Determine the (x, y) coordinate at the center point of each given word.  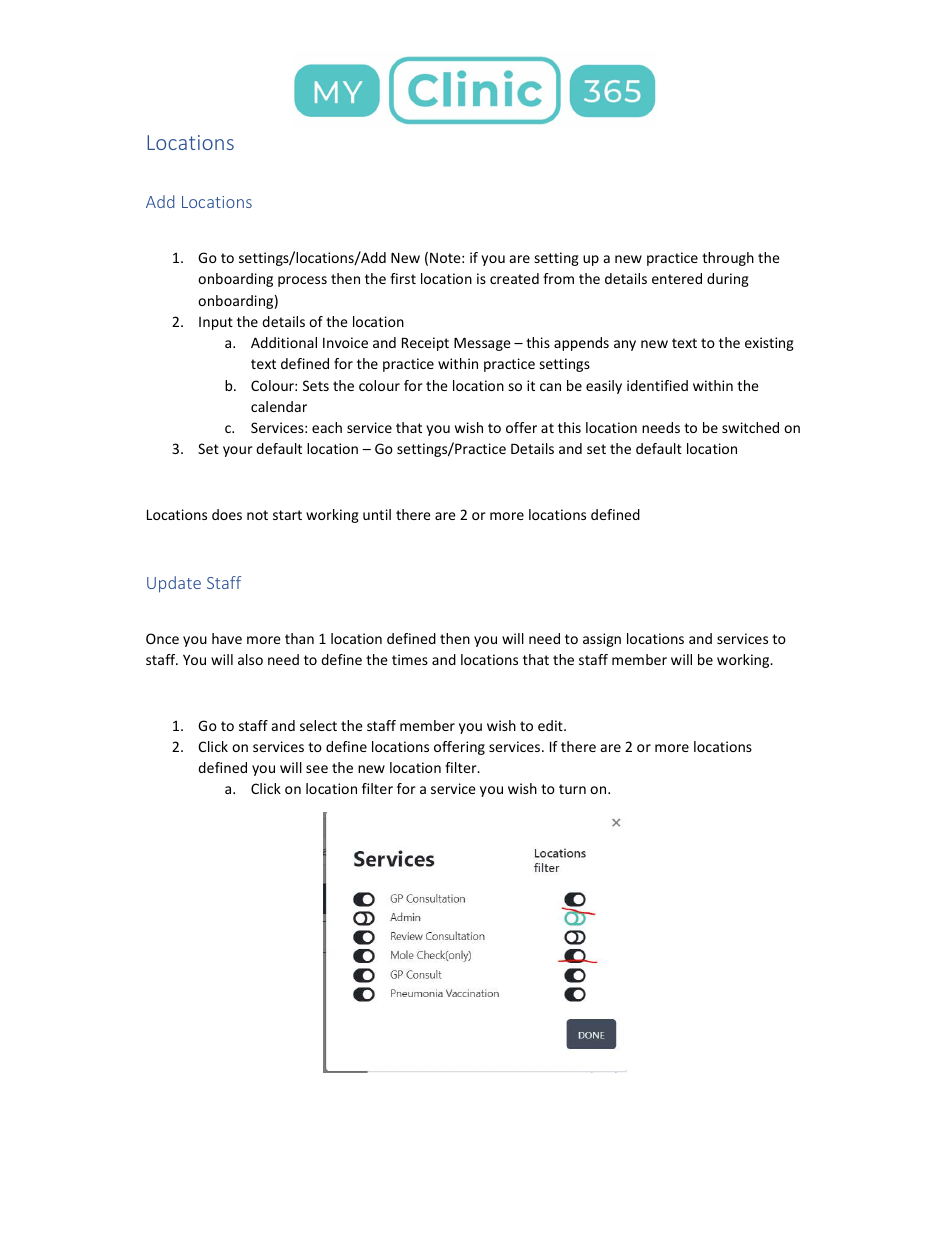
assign (602, 640)
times (410, 659)
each (327, 427)
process (302, 281)
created (514, 278)
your (238, 451)
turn (572, 789)
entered (677, 278)
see (317, 769)
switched (750, 427)
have (227, 638)
